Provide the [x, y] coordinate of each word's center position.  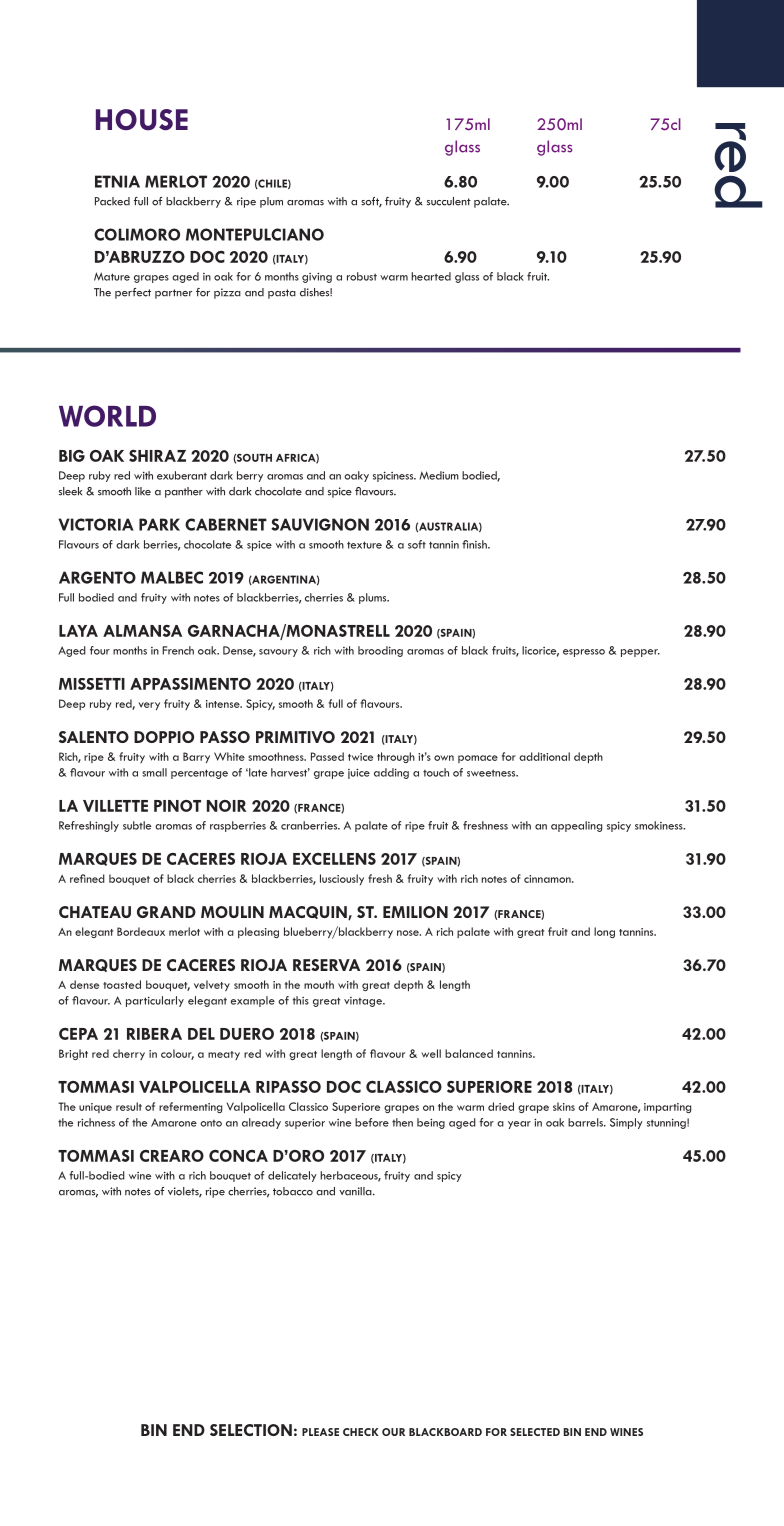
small [154, 772]
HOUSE [142, 120]
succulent [449, 201]
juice [359, 773]
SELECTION [251, 1430]
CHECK [361, 1432]
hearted [431, 276]
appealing [576, 826]
